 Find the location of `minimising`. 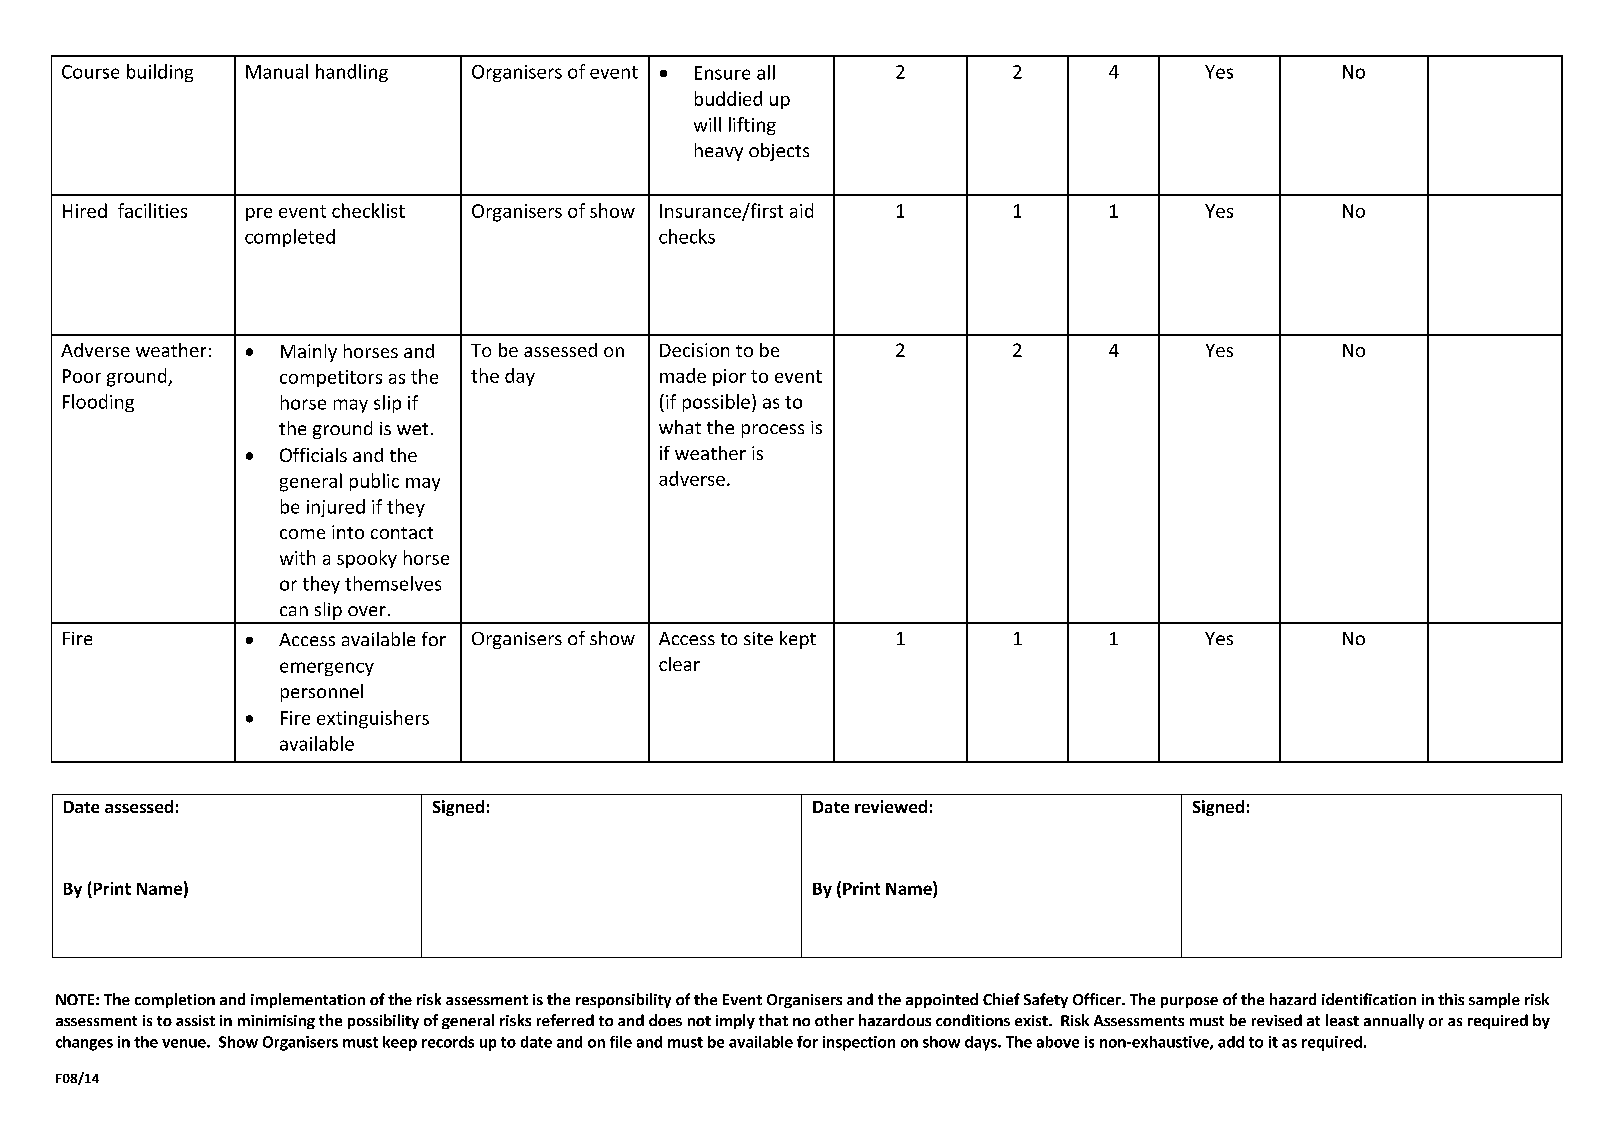

minimising is located at coordinates (276, 1022).
